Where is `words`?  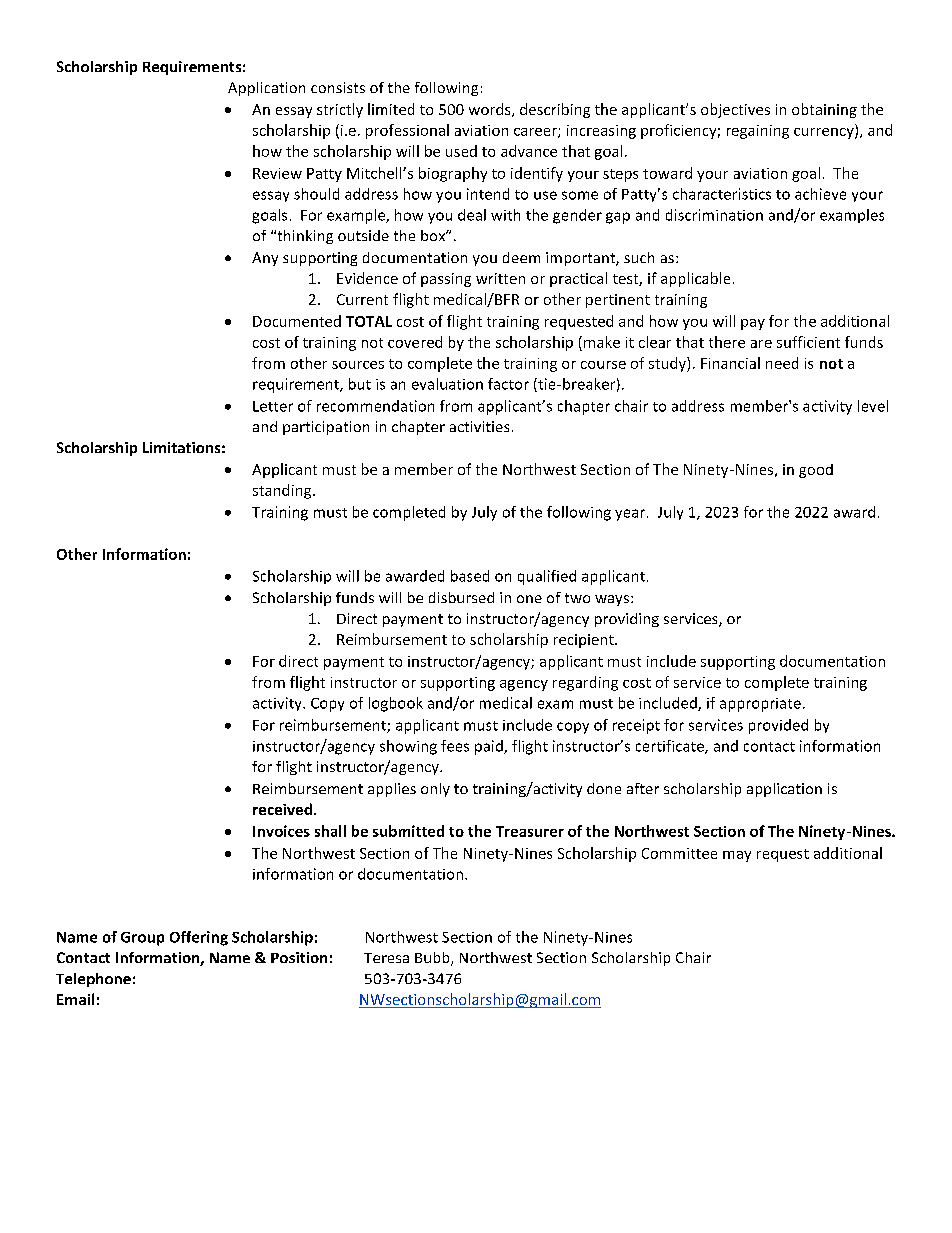 words is located at coordinates (491, 110).
